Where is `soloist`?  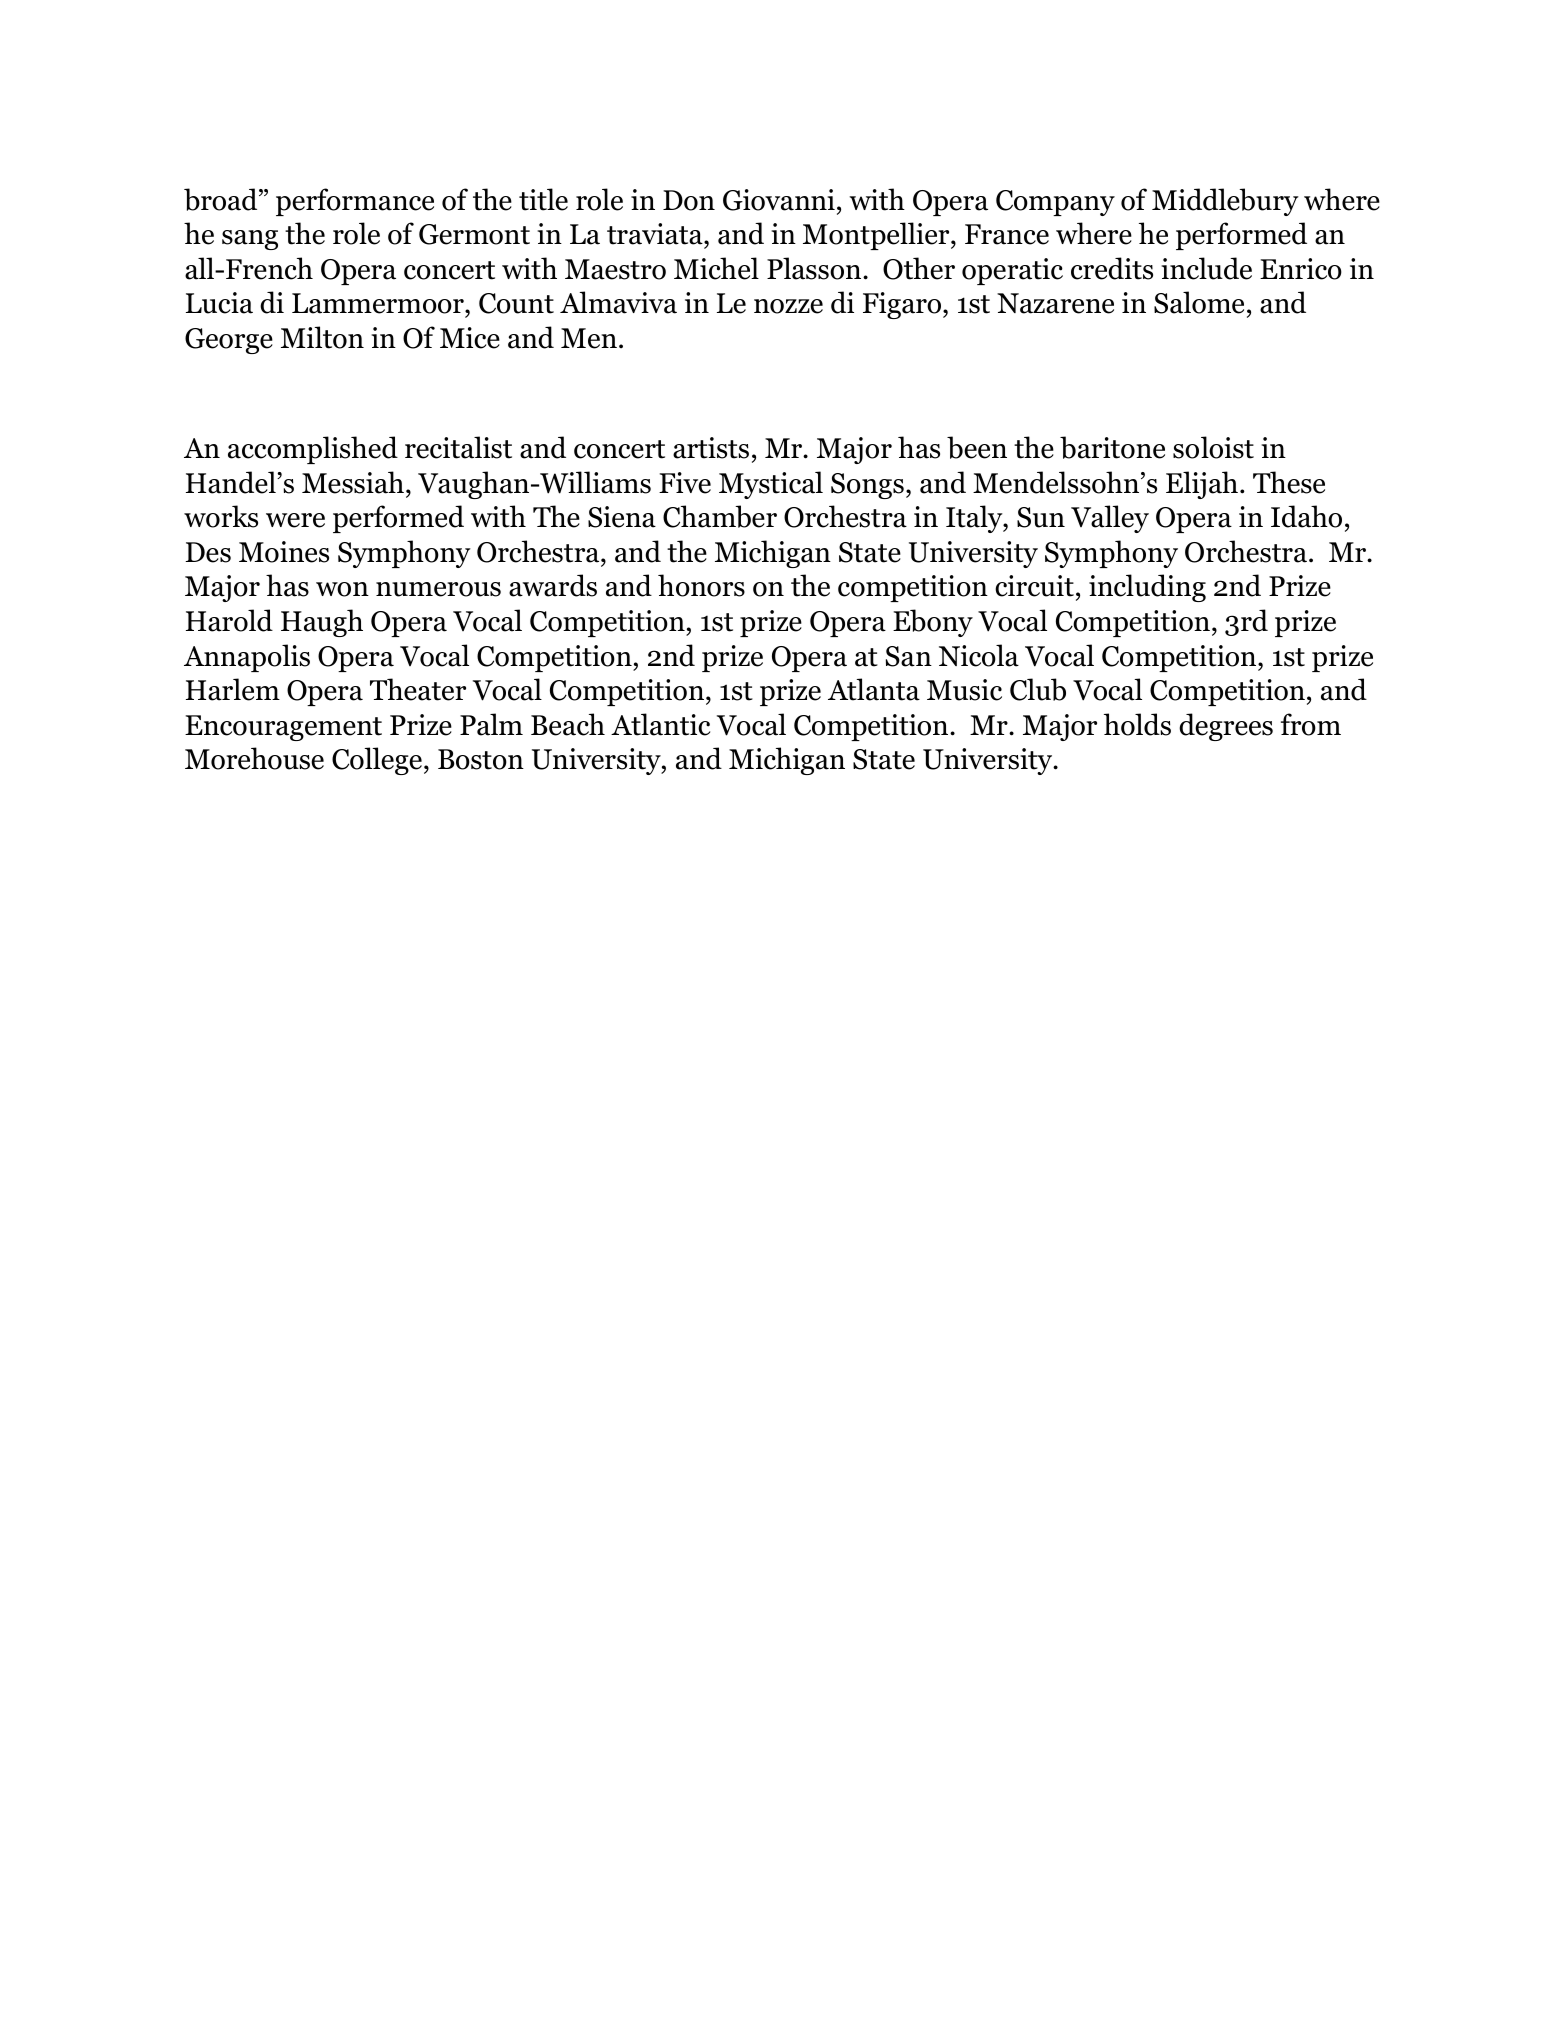
soloist is located at coordinates (1213, 447).
